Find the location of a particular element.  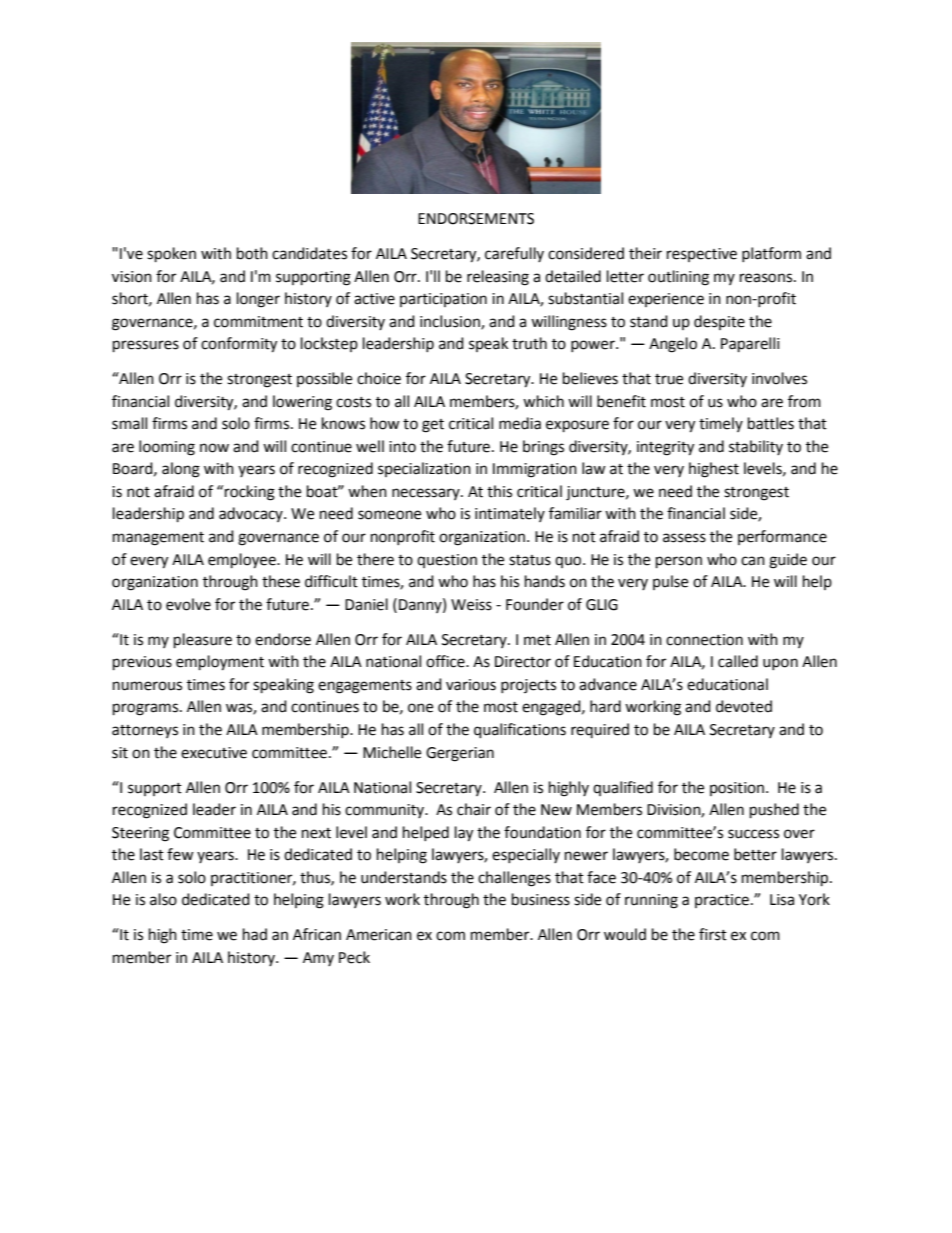

first is located at coordinates (713, 934).
